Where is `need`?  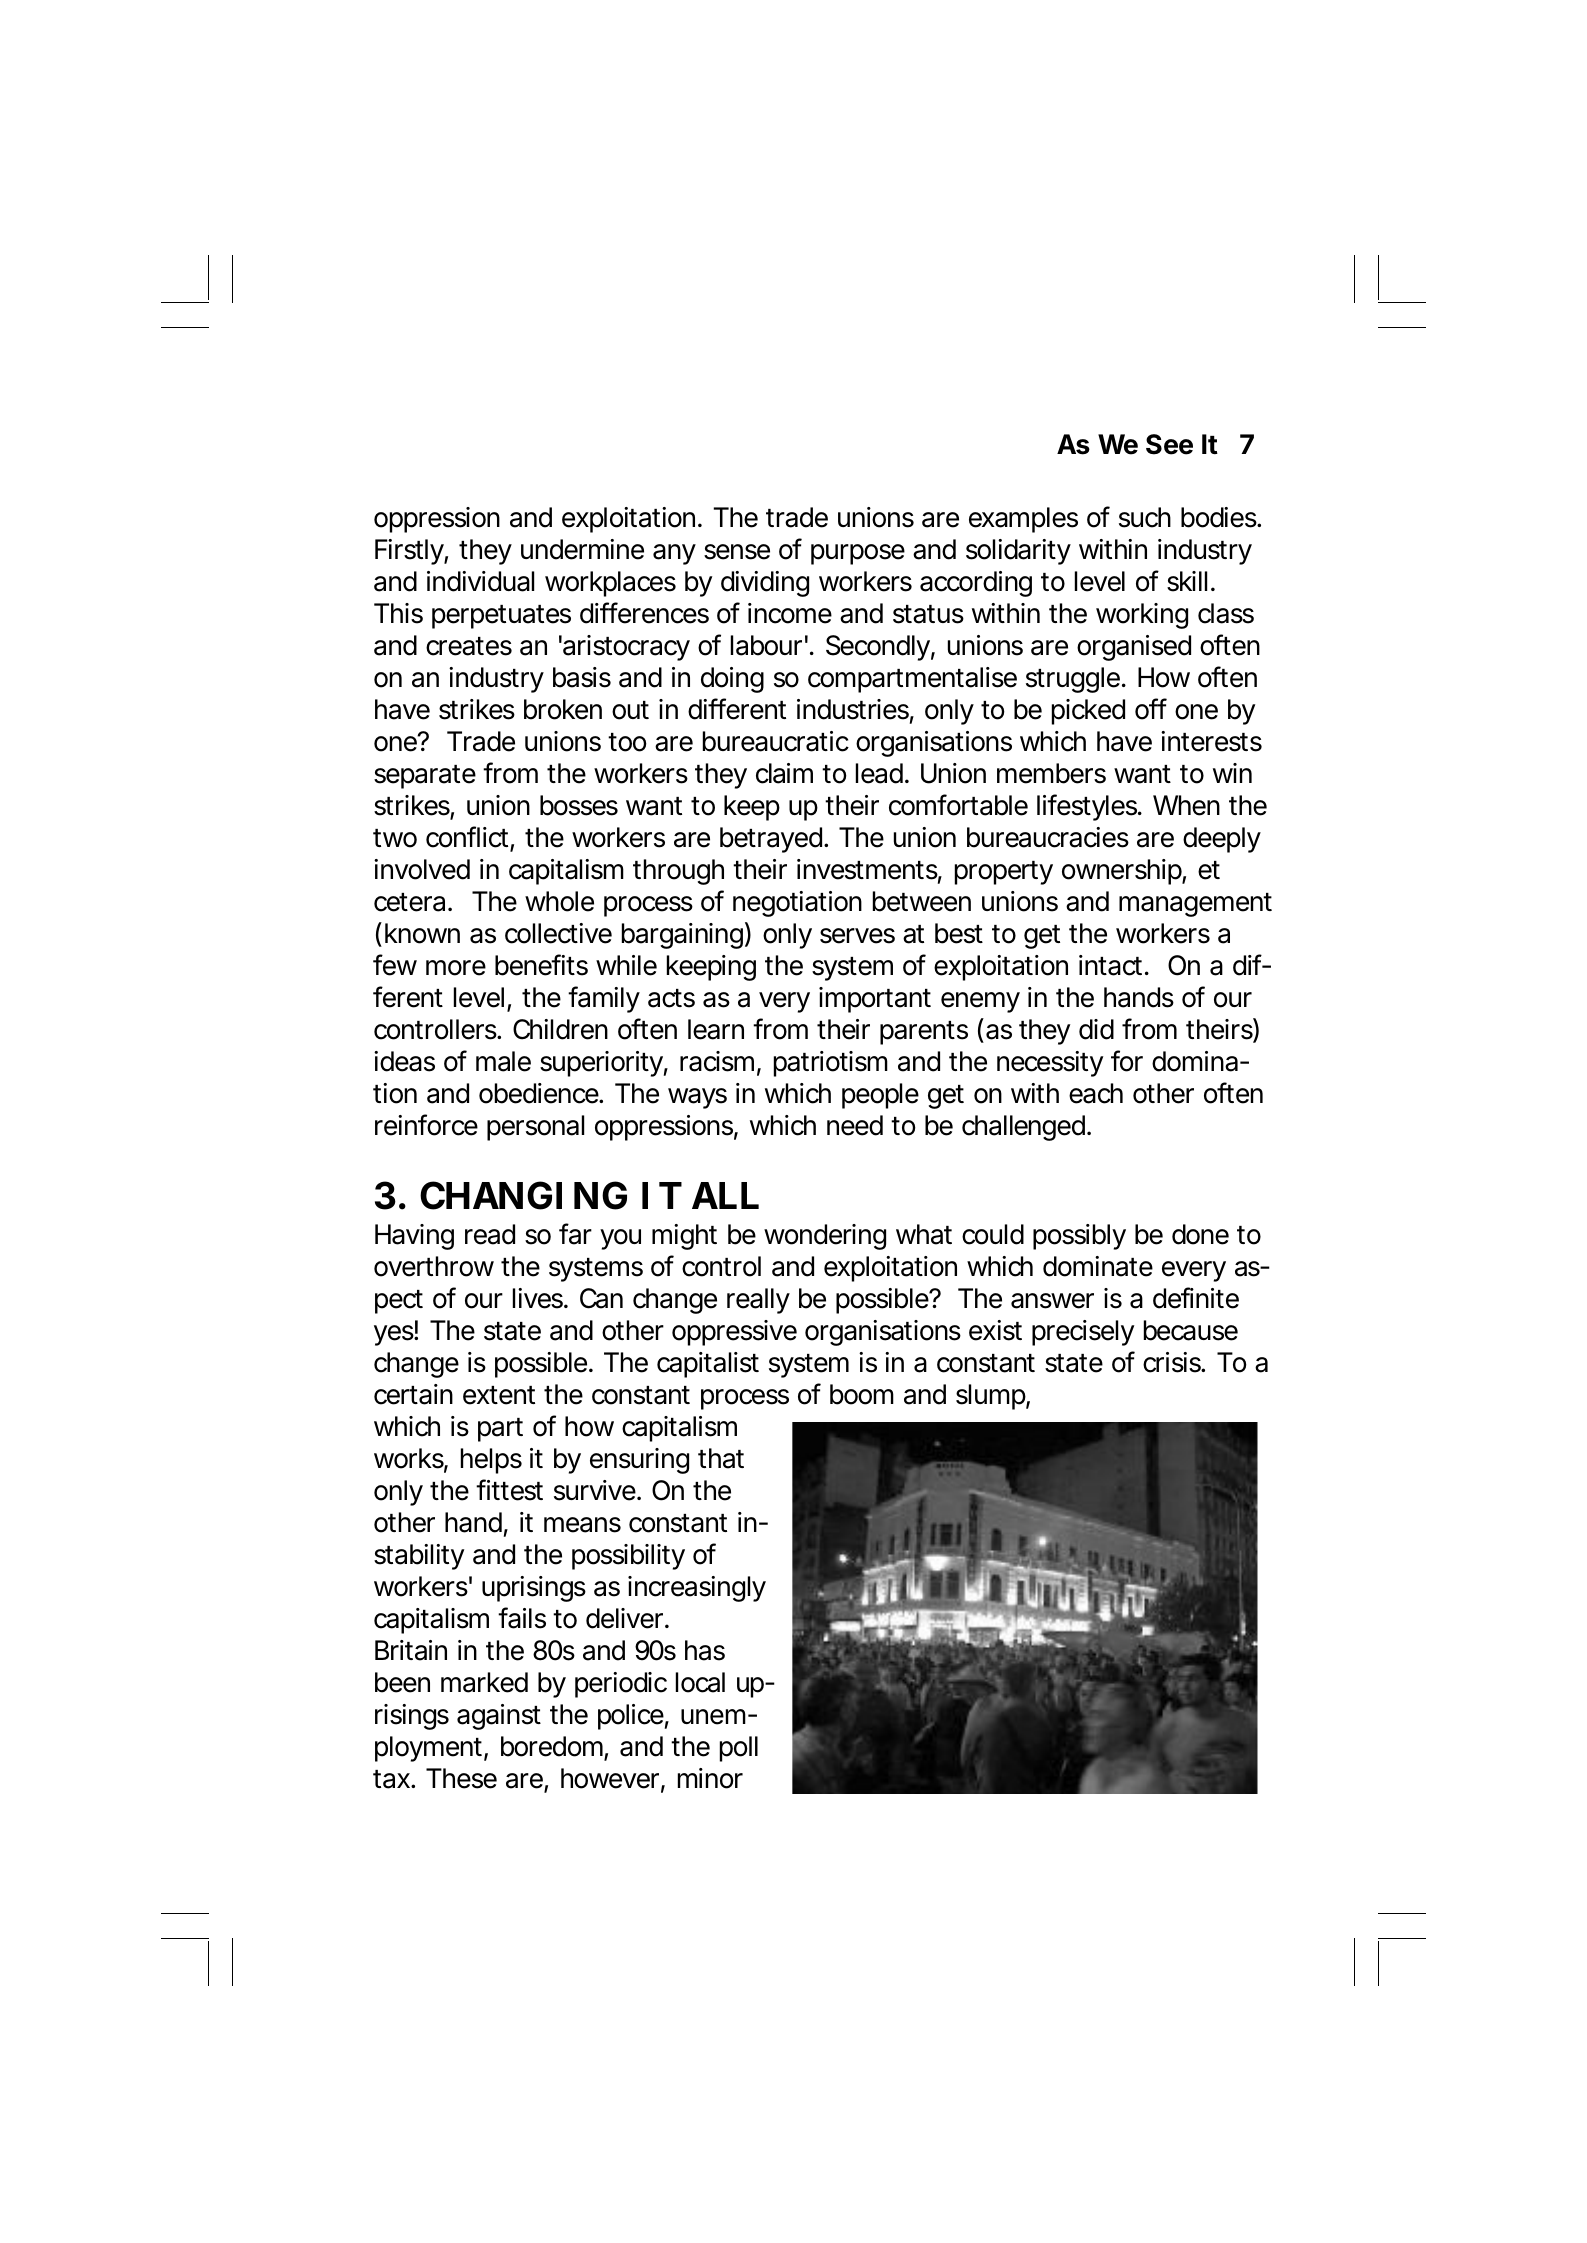
need is located at coordinates (855, 1125).
